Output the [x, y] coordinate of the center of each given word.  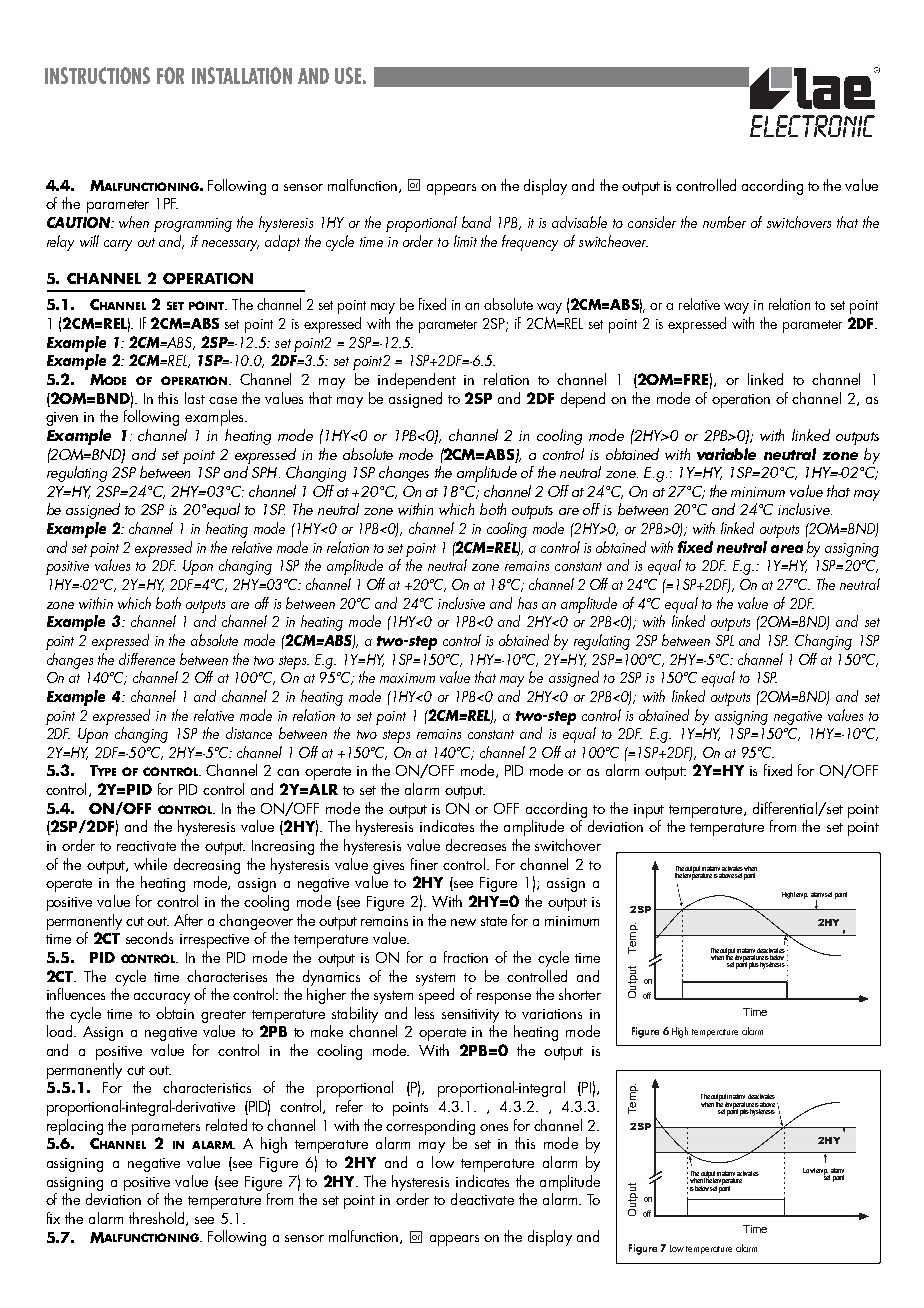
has [527, 603]
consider [652, 222]
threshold [158, 1219]
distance [249, 733]
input [649, 811]
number [724, 222]
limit [465, 241]
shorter [580, 994]
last [195, 398]
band [476, 222]
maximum [407, 678]
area [787, 549]
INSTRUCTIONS [97, 75]
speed [436, 996]
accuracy [162, 998]
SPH [266, 472]
